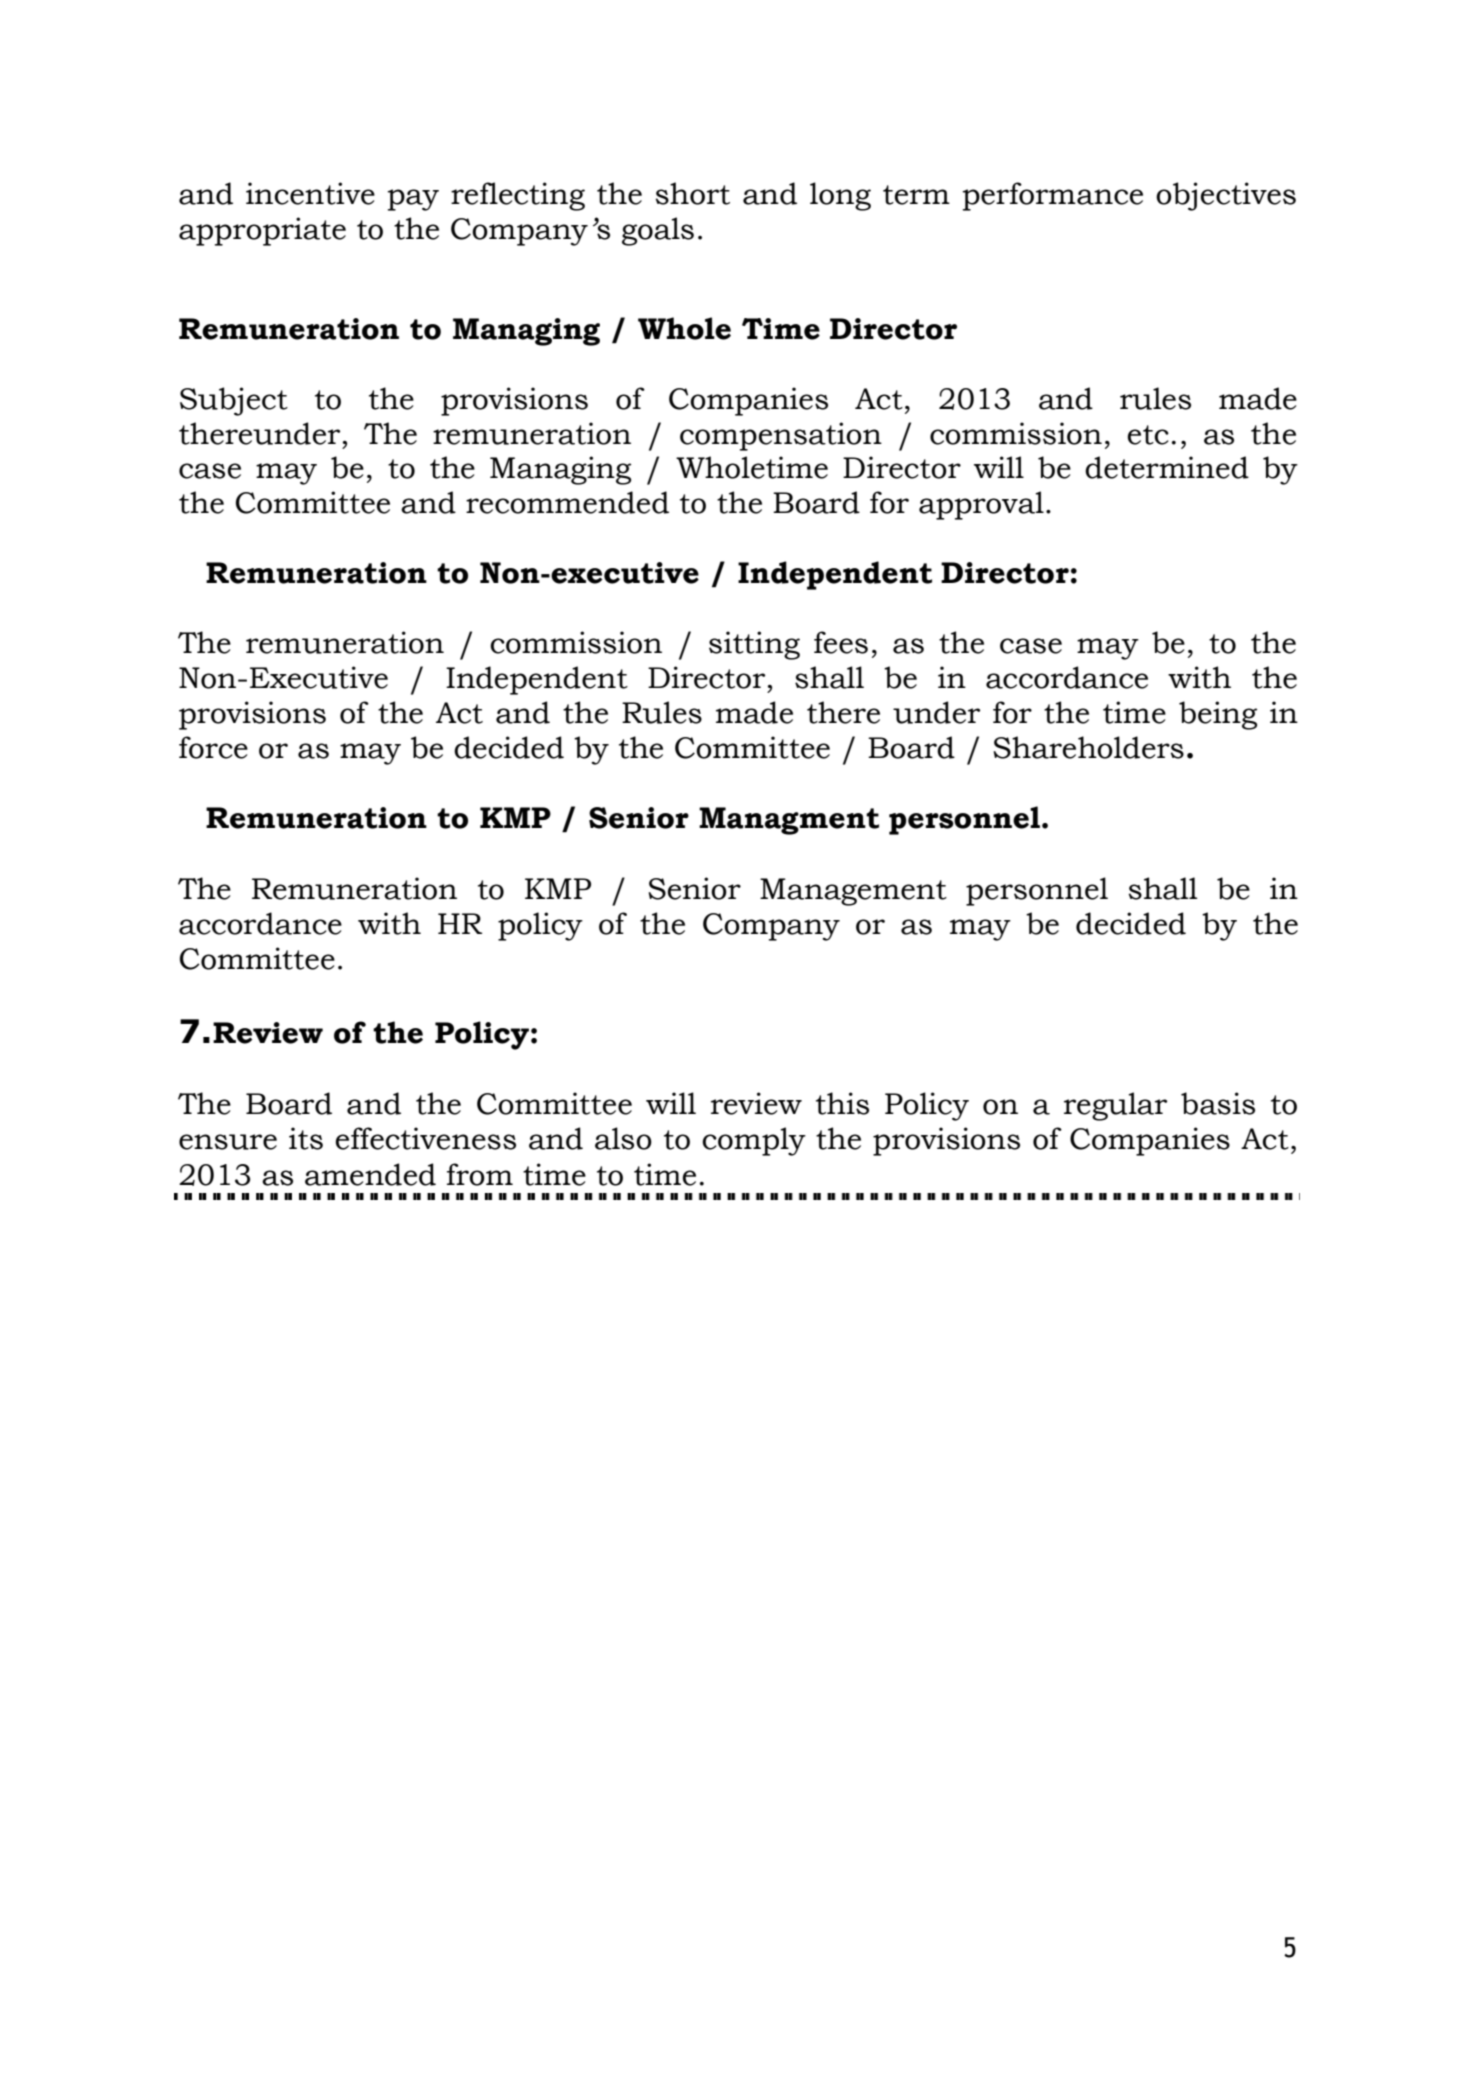  What do you see at coordinates (754, 1141) in the screenshot?
I see `comply` at bounding box center [754, 1141].
